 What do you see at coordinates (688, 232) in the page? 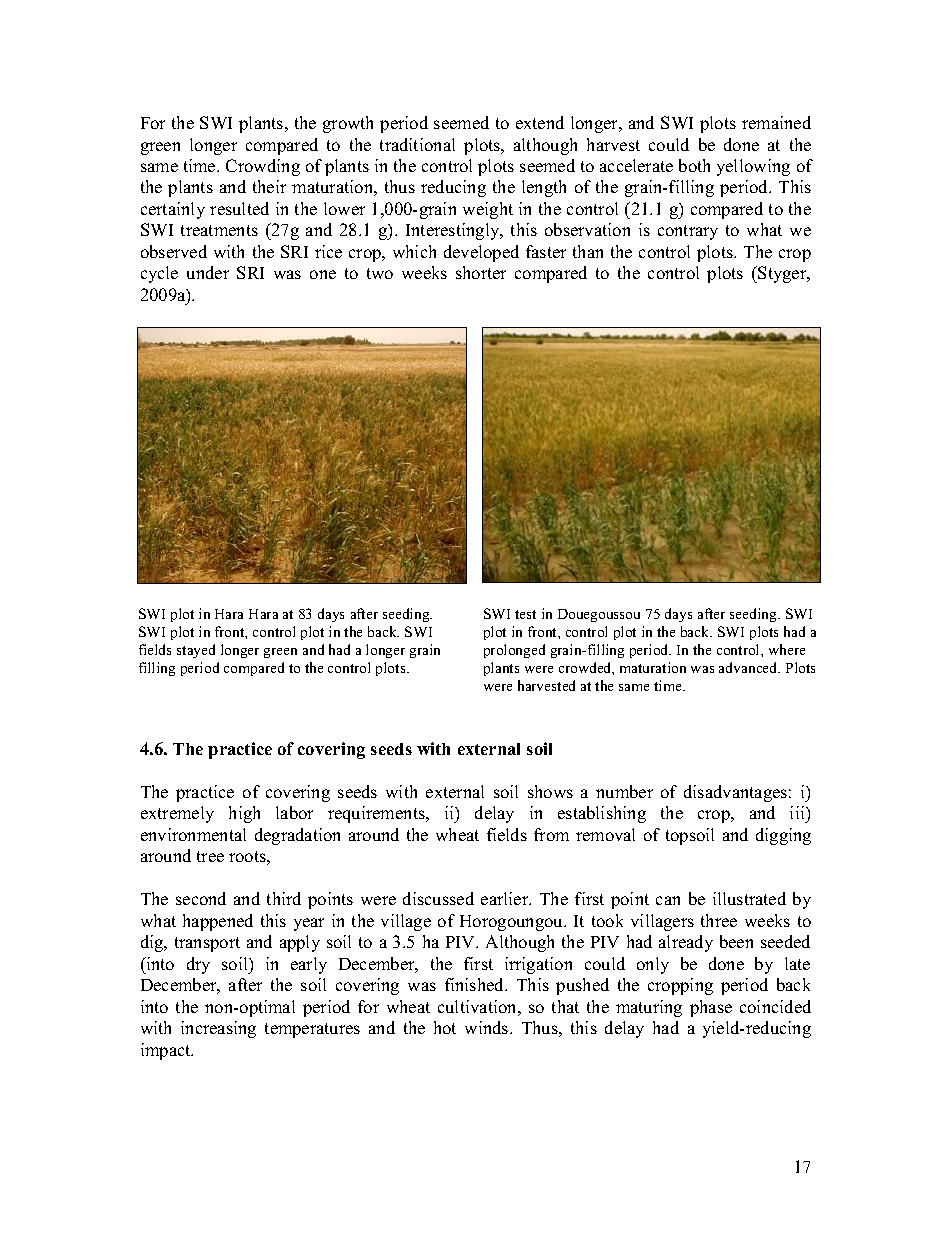
I see `contrary` at bounding box center [688, 232].
